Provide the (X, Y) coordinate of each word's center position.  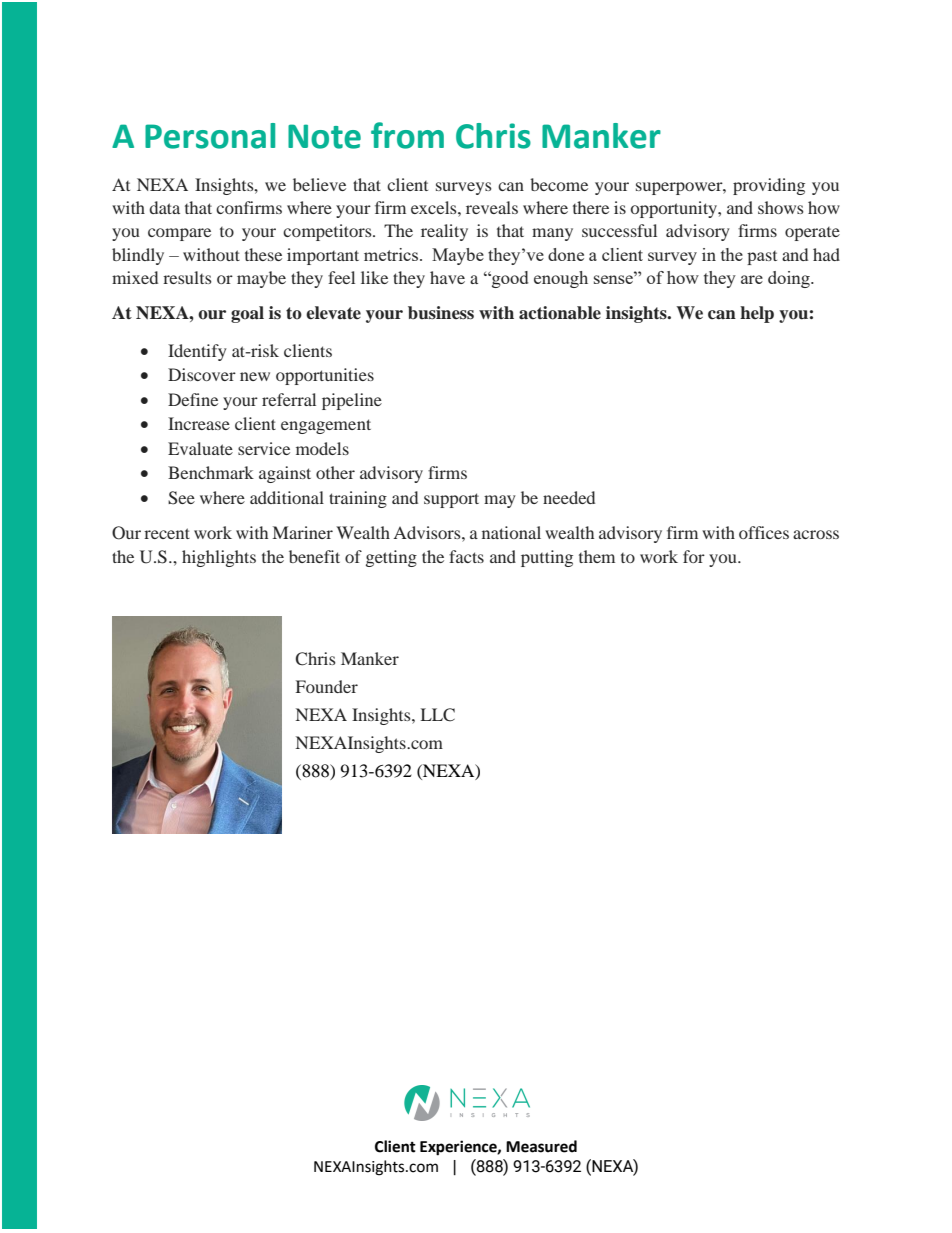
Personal (210, 136)
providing (769, 186)
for (694, 556)
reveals (492, 207)
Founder (327, 686)
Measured (541, 1146)
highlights (219, 558)
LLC (438, 715)
